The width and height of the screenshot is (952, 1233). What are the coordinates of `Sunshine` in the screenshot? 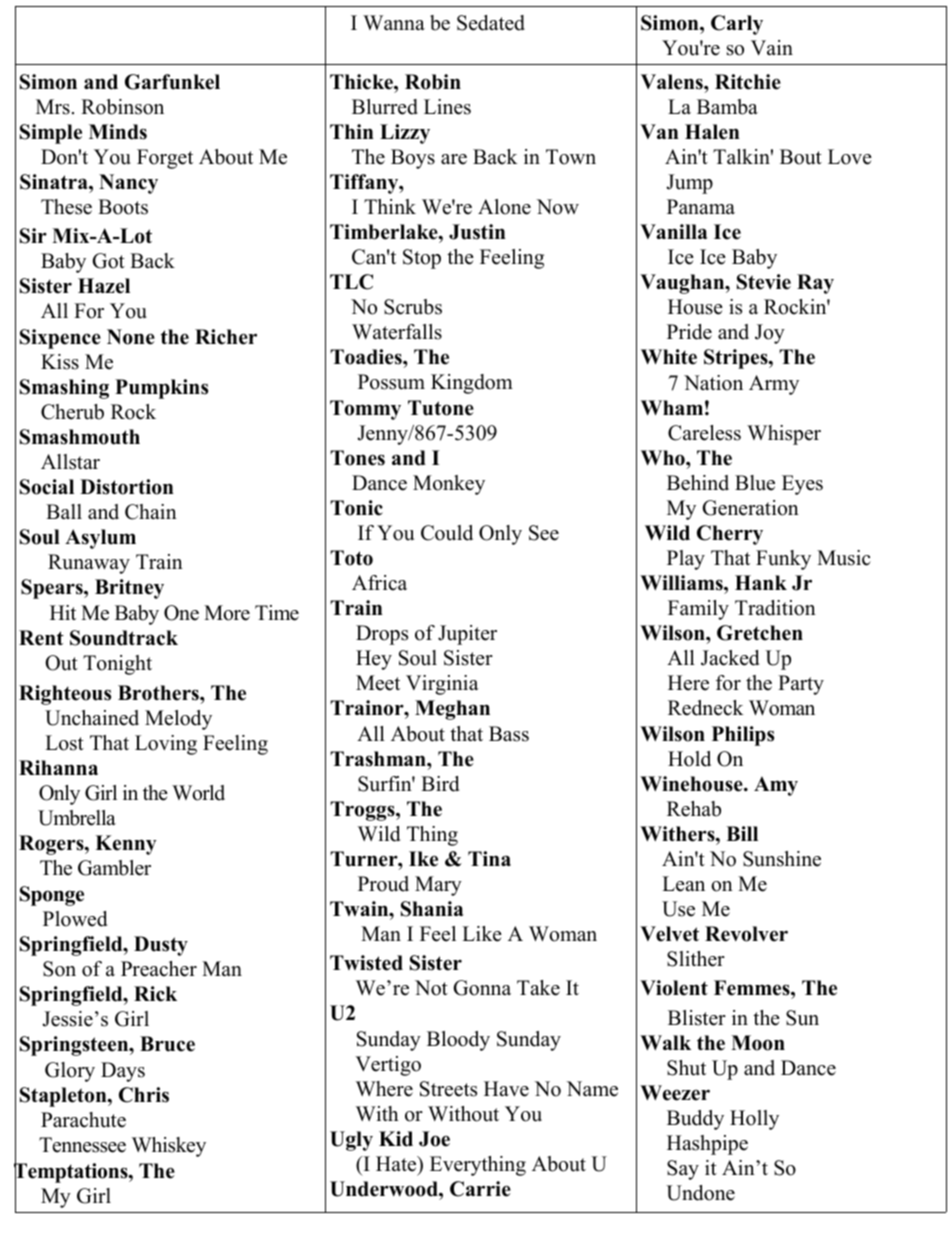 It's located at (782, 859).
